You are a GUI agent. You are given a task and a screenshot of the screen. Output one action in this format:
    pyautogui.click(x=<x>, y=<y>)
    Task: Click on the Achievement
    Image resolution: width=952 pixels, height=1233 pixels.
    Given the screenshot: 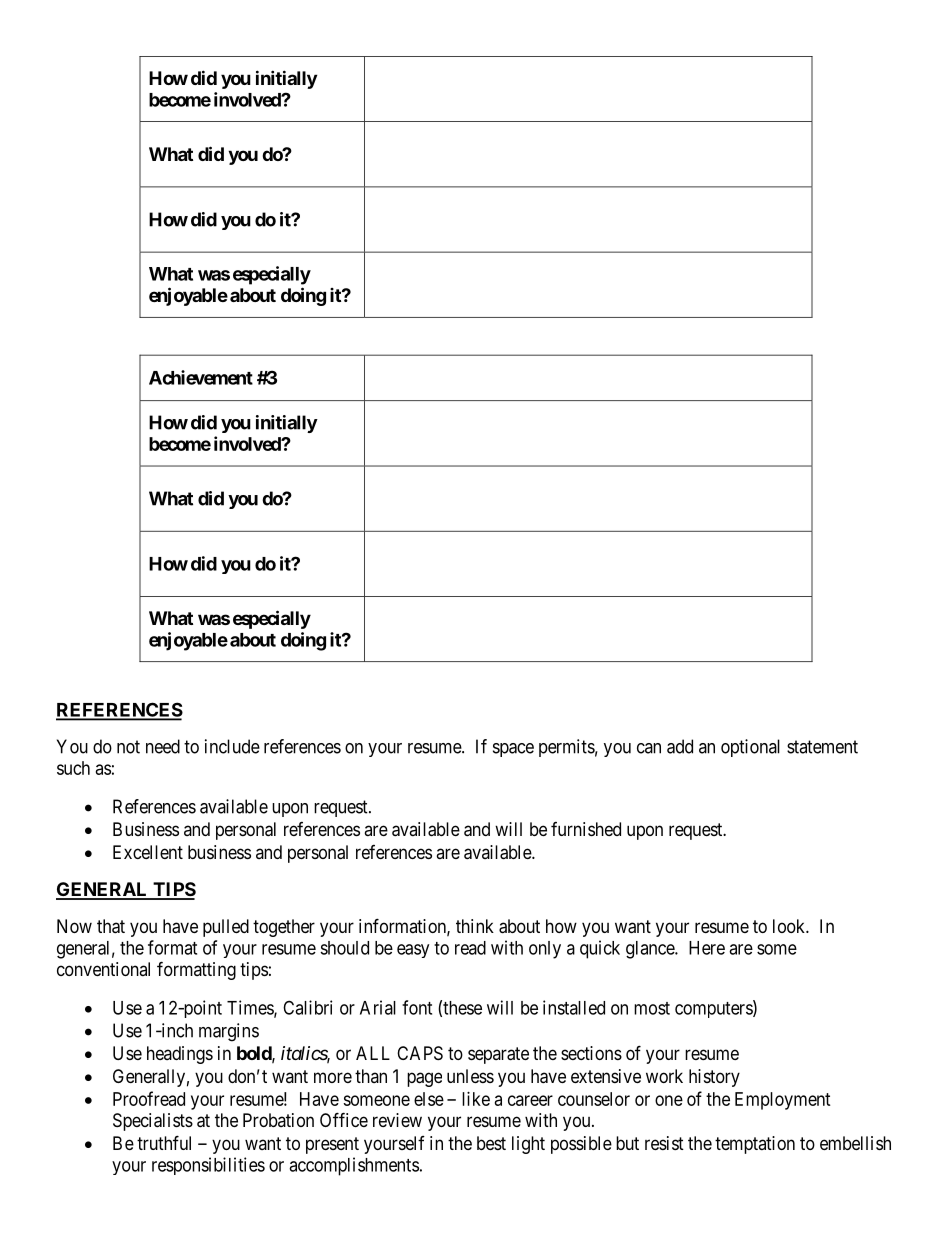 What is the action you would take?
    pyautogui.click(x=201, y=377)
